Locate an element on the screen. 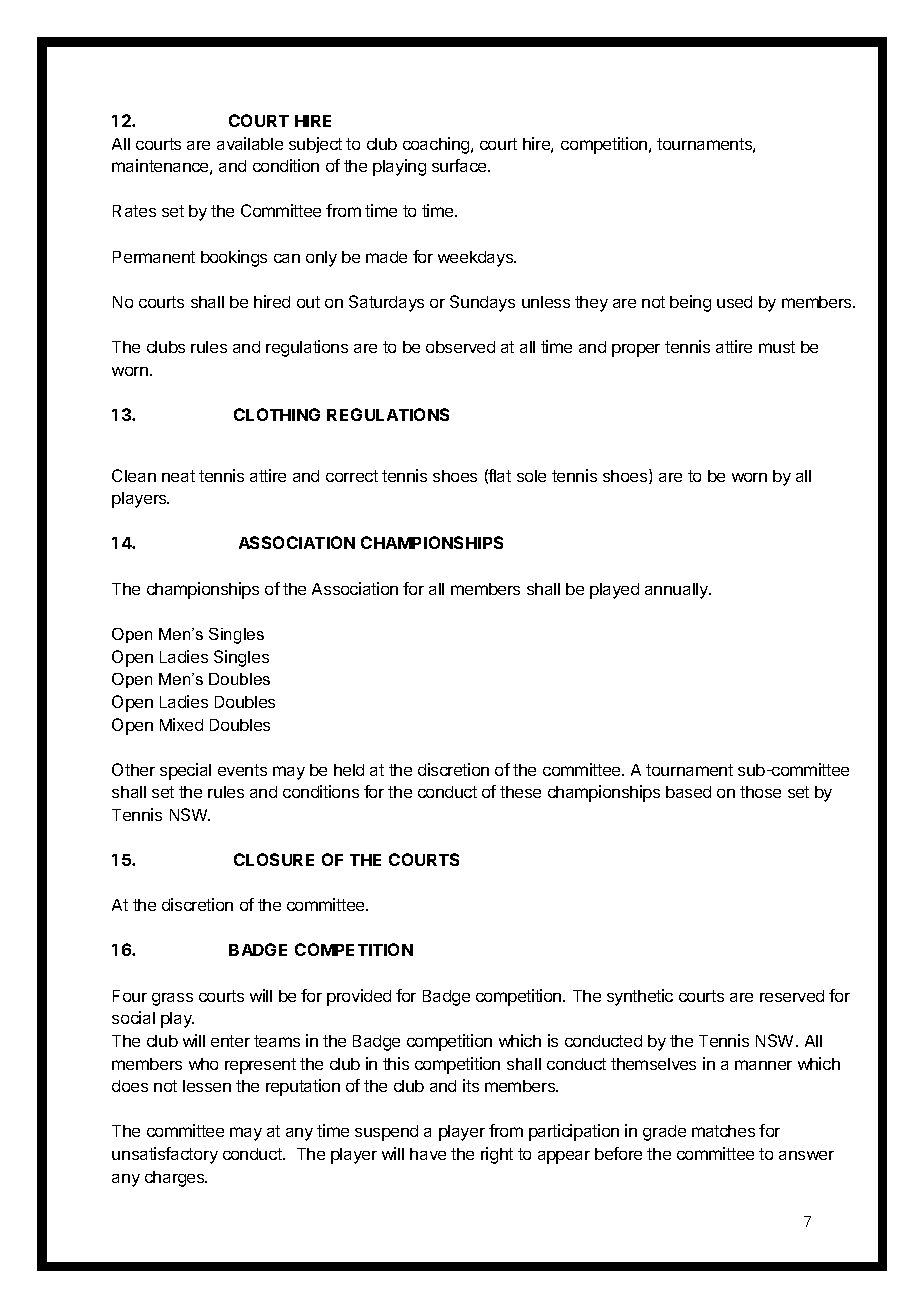 Image resolution: width=924 pixels, height=1308 pixels. used is located at coordinates (734, 302).
